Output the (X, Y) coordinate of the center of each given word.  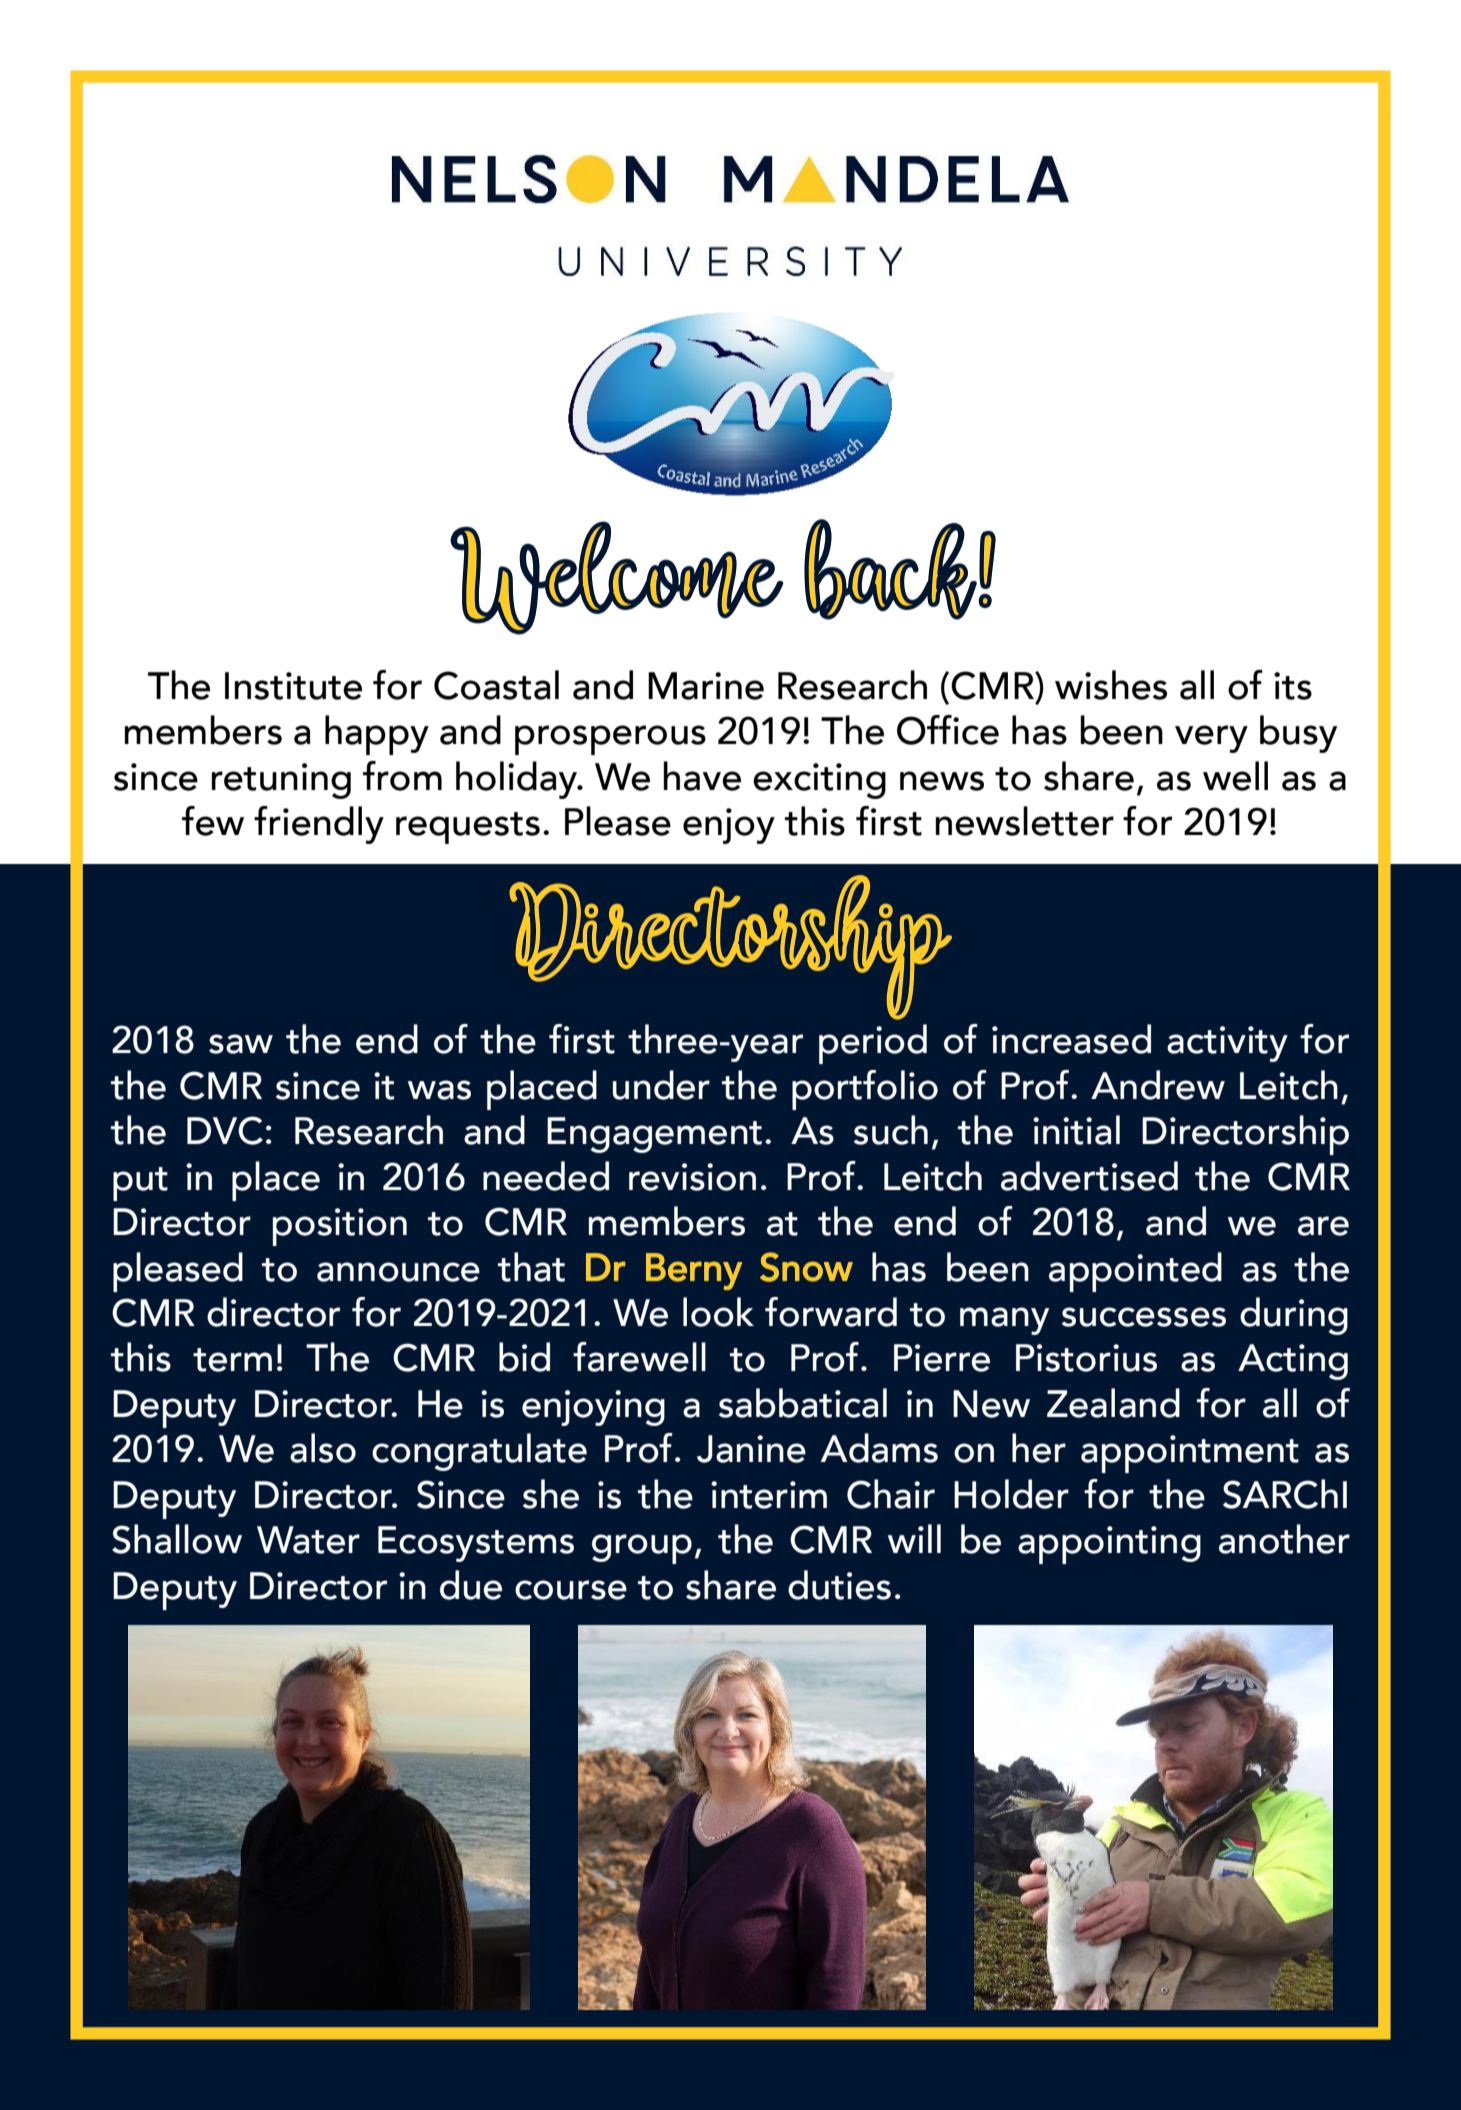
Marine (706, 686)
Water (308, 1540)
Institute (293, 686)
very (1211, 739)
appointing (1109, 1545)
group (642, 1549)
